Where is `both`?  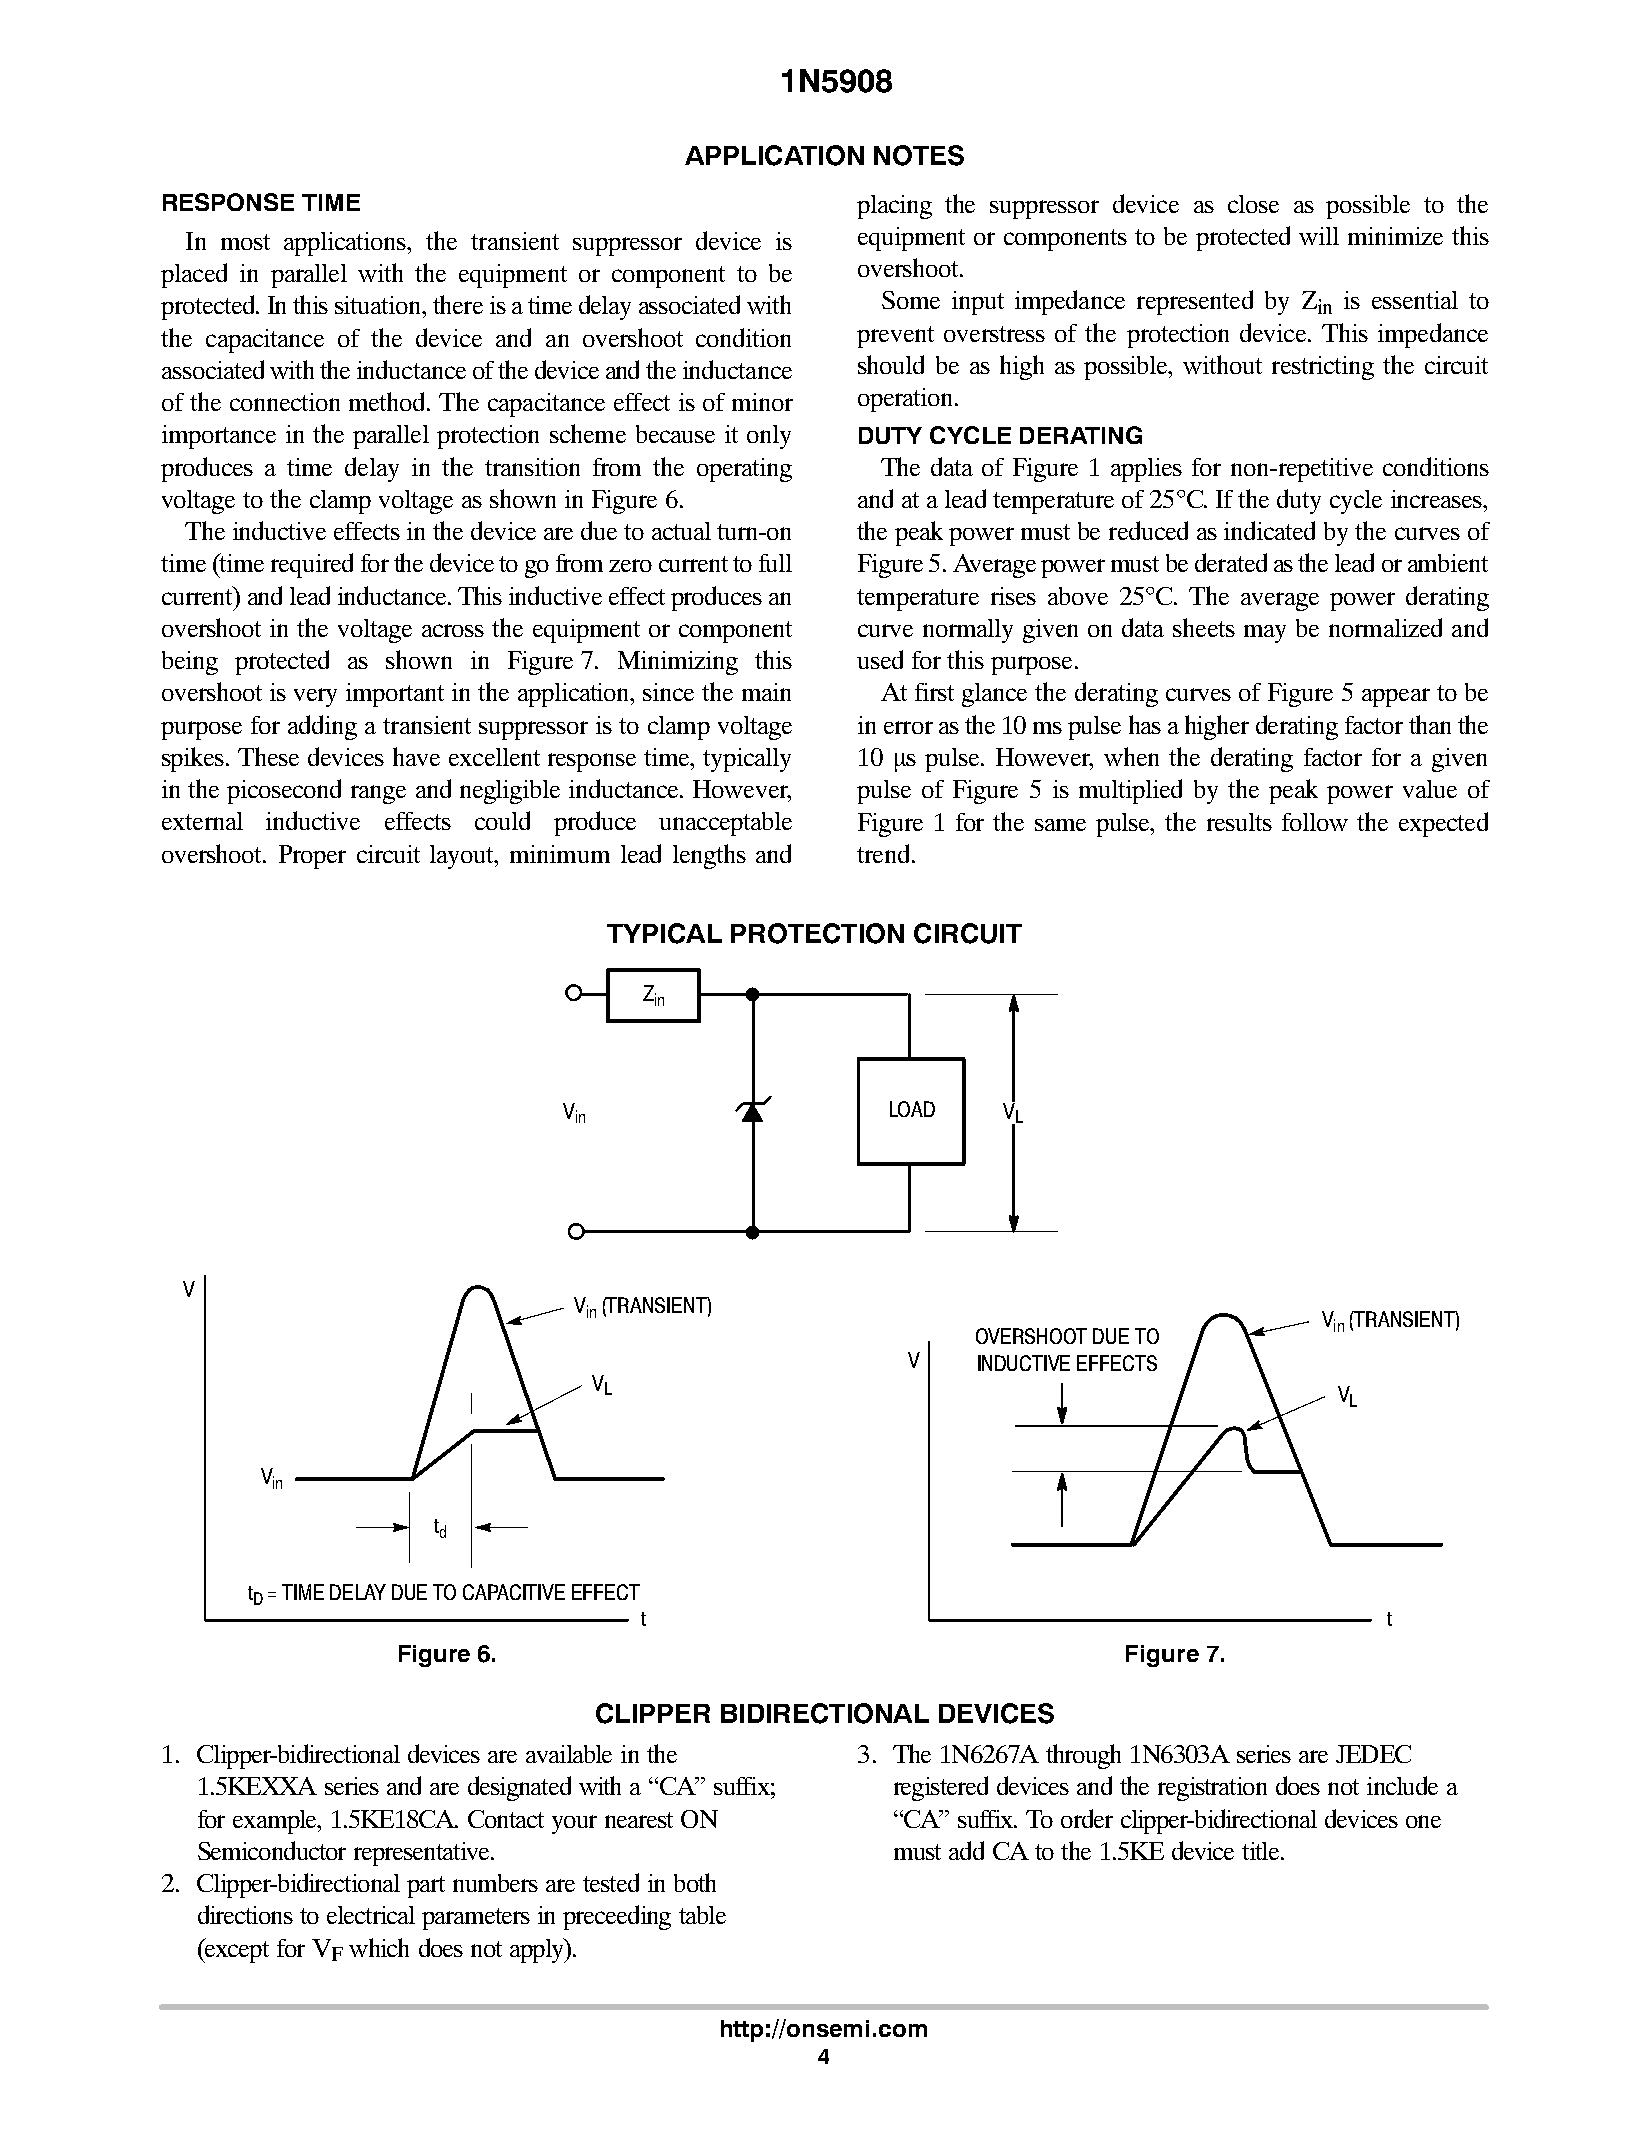 both is located at coordinates (695, 1882).
